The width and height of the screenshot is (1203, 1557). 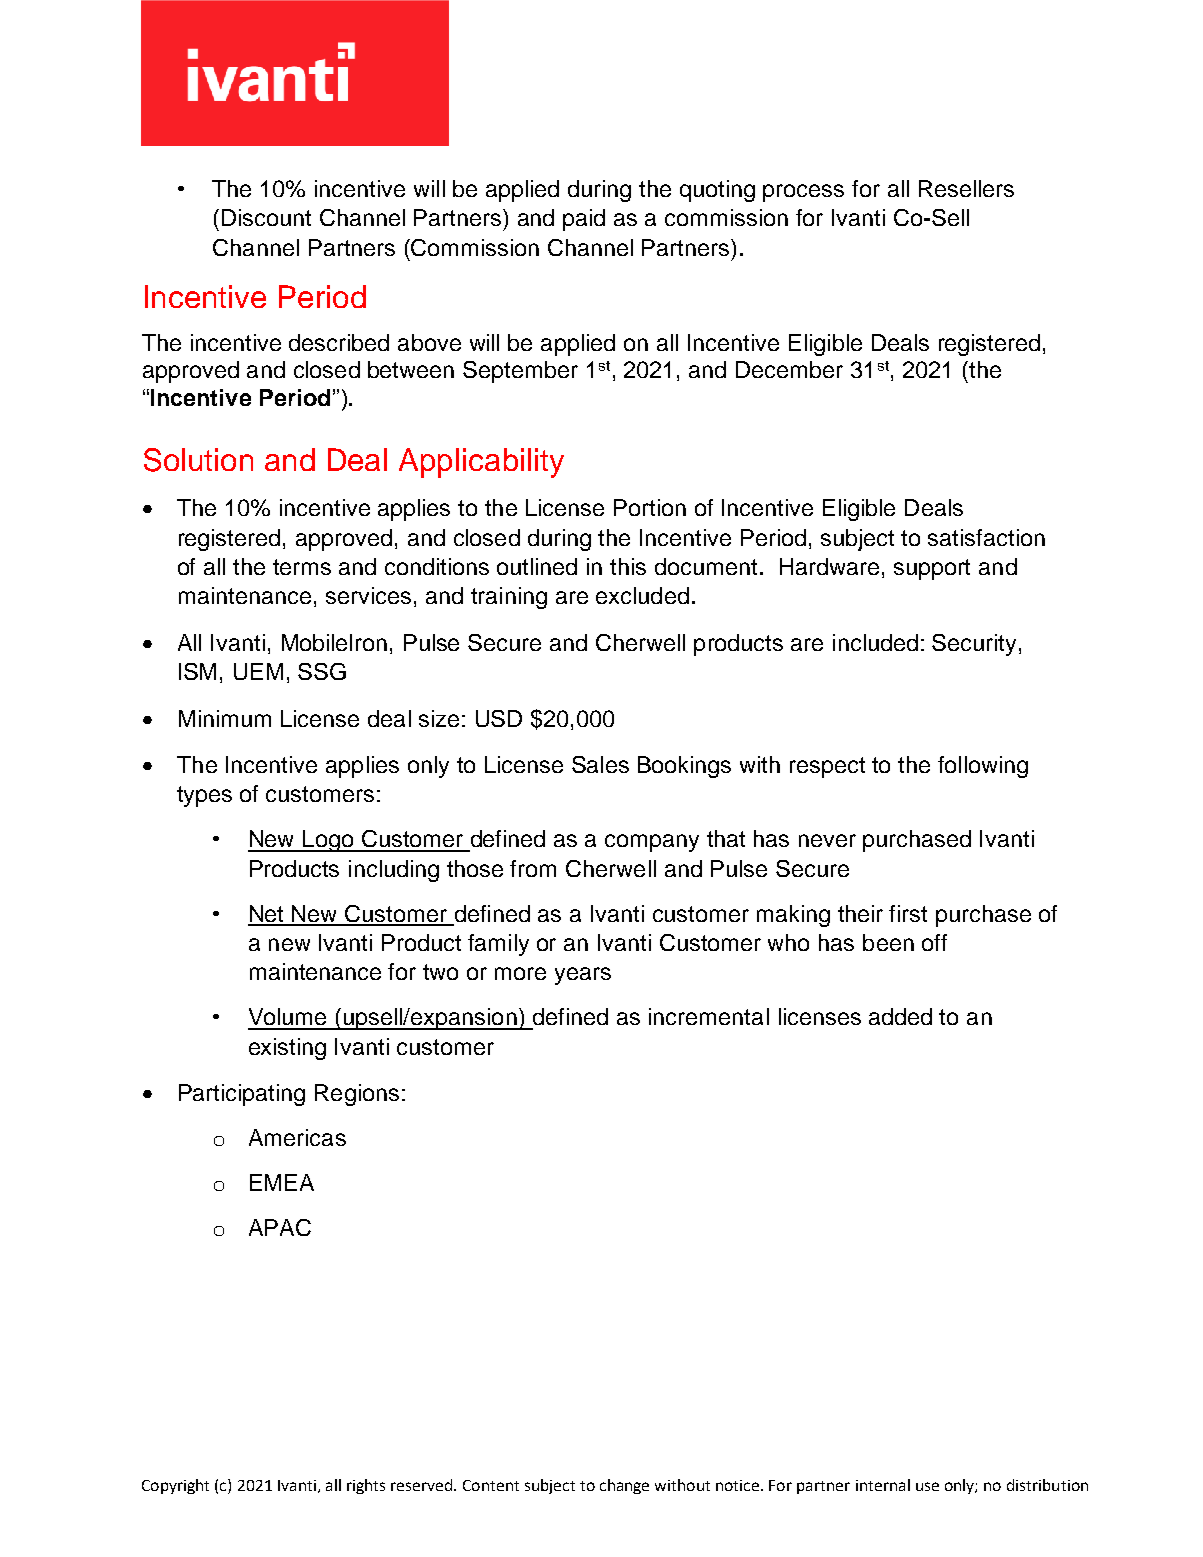 I want to click on process, so click(x=803, y=193).
